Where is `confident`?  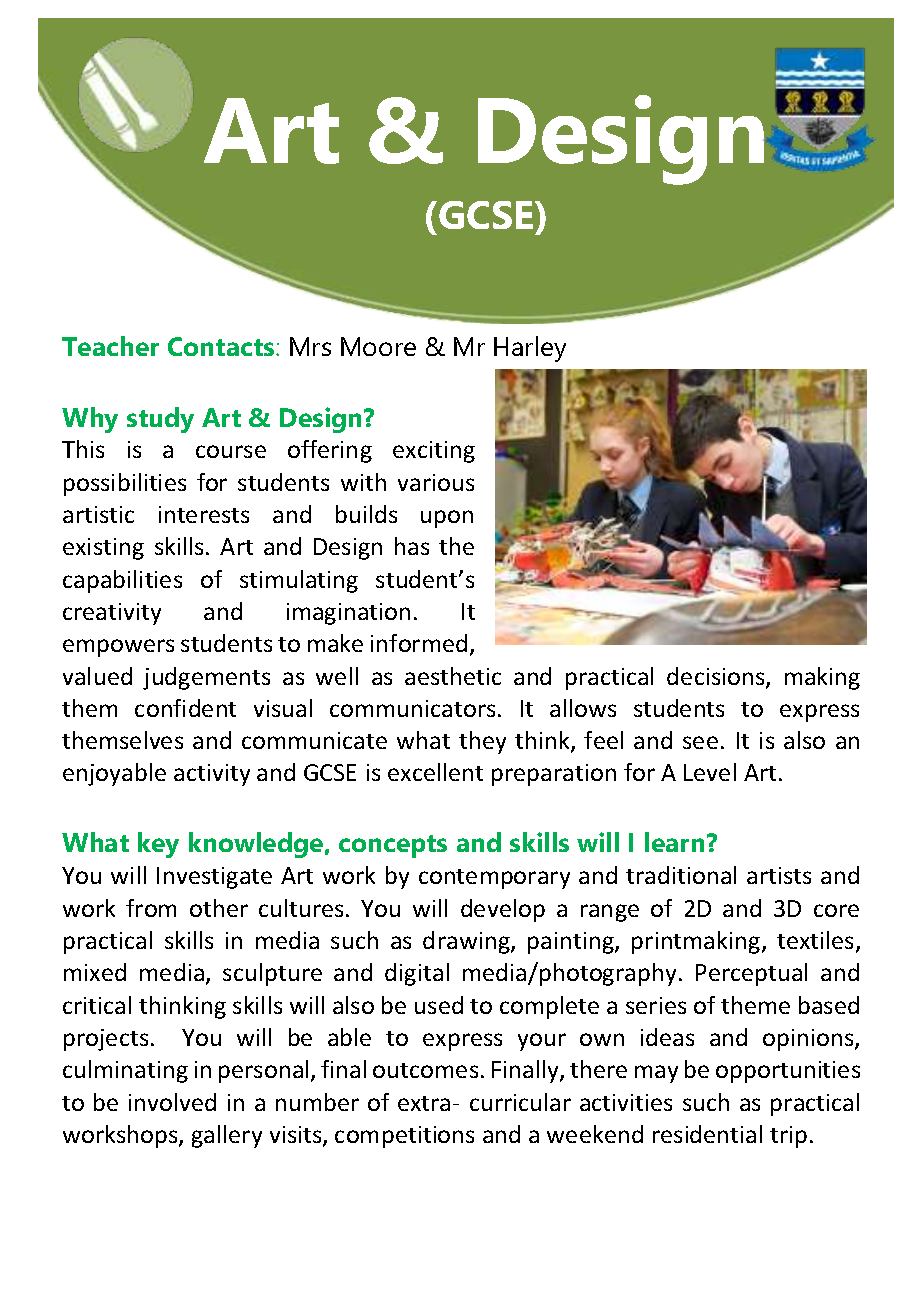
confident is located at coordinates (185, 708).
